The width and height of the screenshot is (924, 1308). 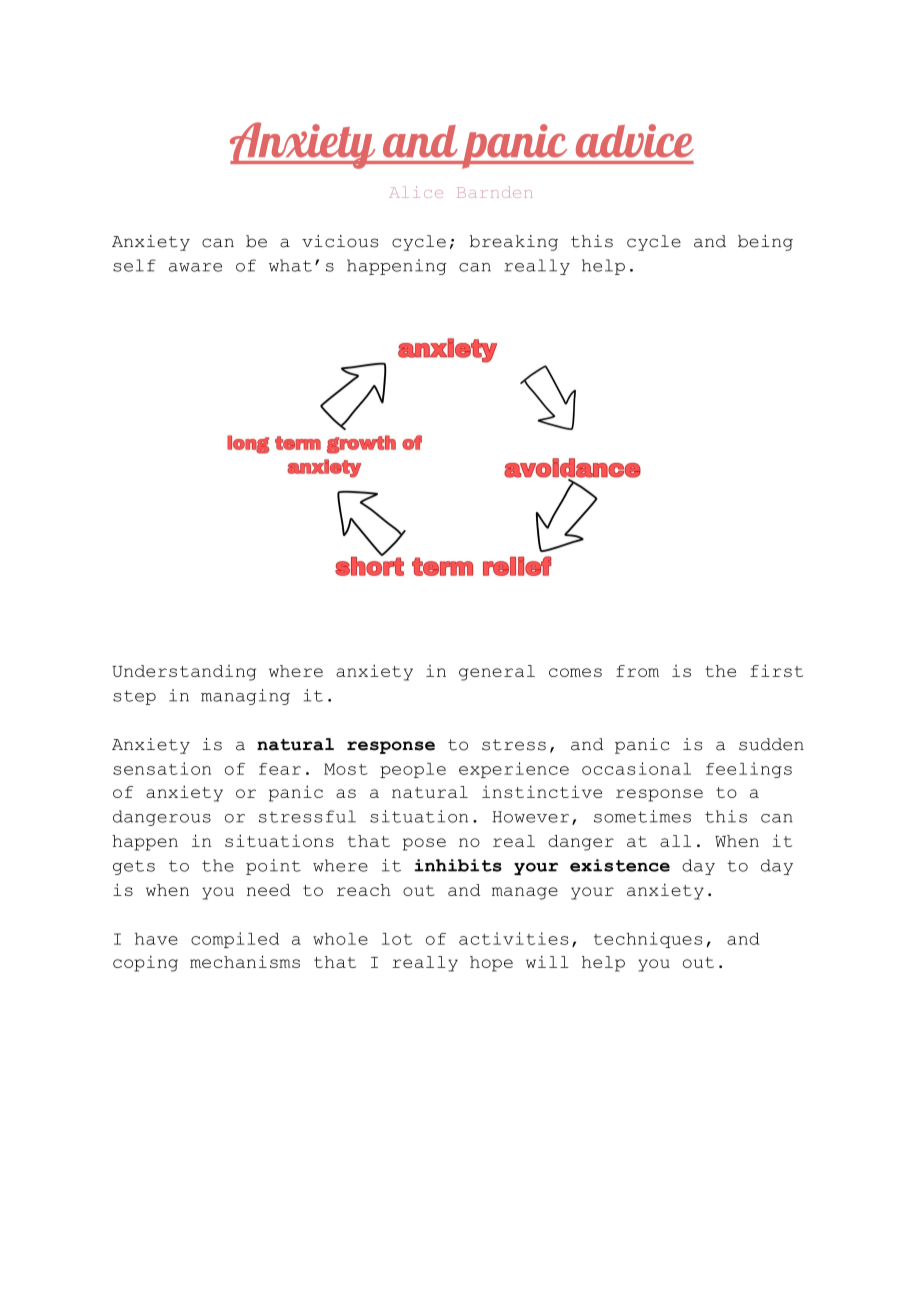 What do you see at coordinates (635, 141) in the screenshot?
I see `advice` at bounding box center [635, 141].
